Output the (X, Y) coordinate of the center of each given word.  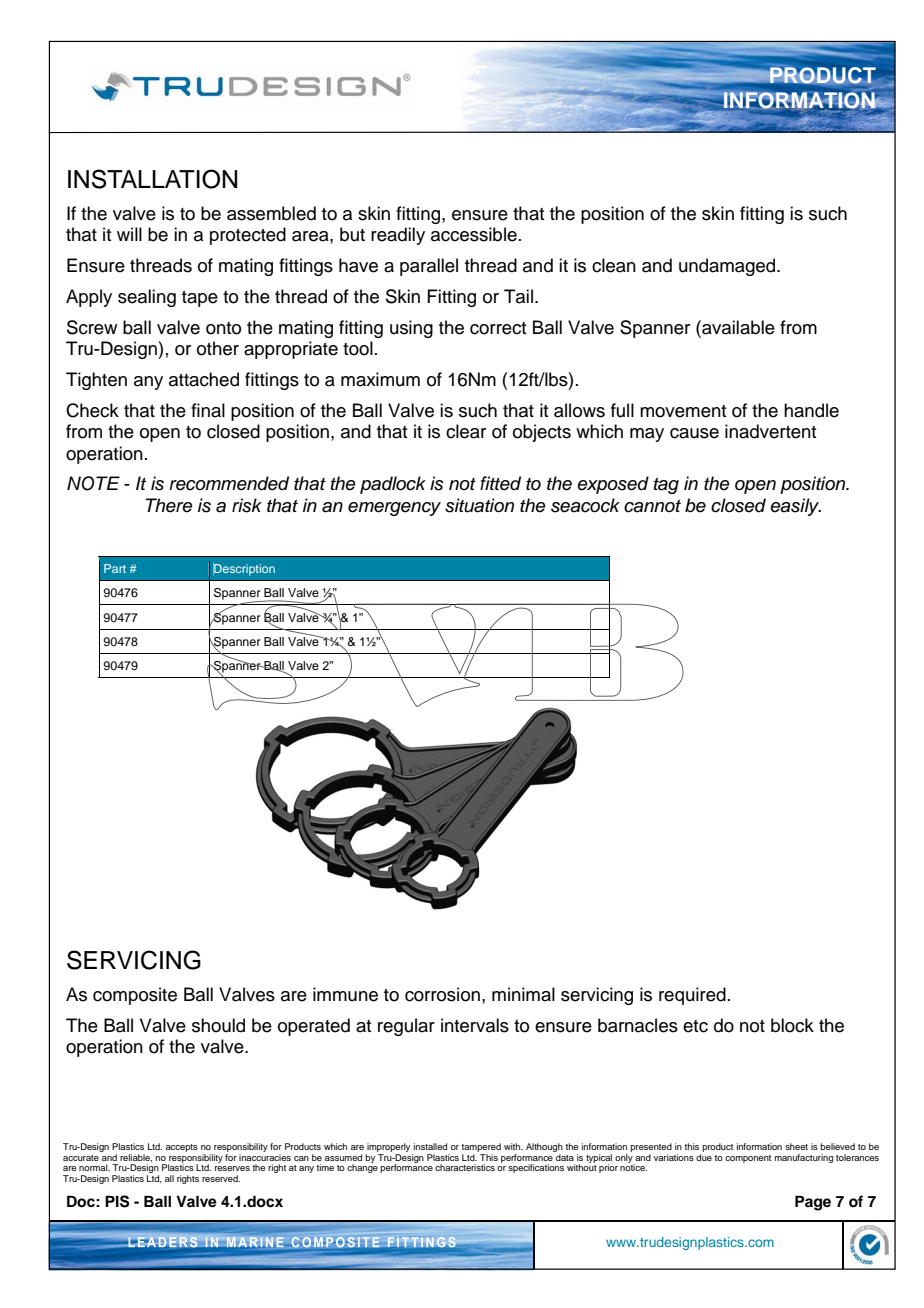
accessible (474, 234)
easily (795, 507)
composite (135, 996)
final (208, 410)
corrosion (442, 994)
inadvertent (770, 431)
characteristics (465, 1167)
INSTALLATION (152, 179)
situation (479, 505)
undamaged (728, 267)
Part (115, 568)
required (692, 996)
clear (466, 431)
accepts (182, 1148)
